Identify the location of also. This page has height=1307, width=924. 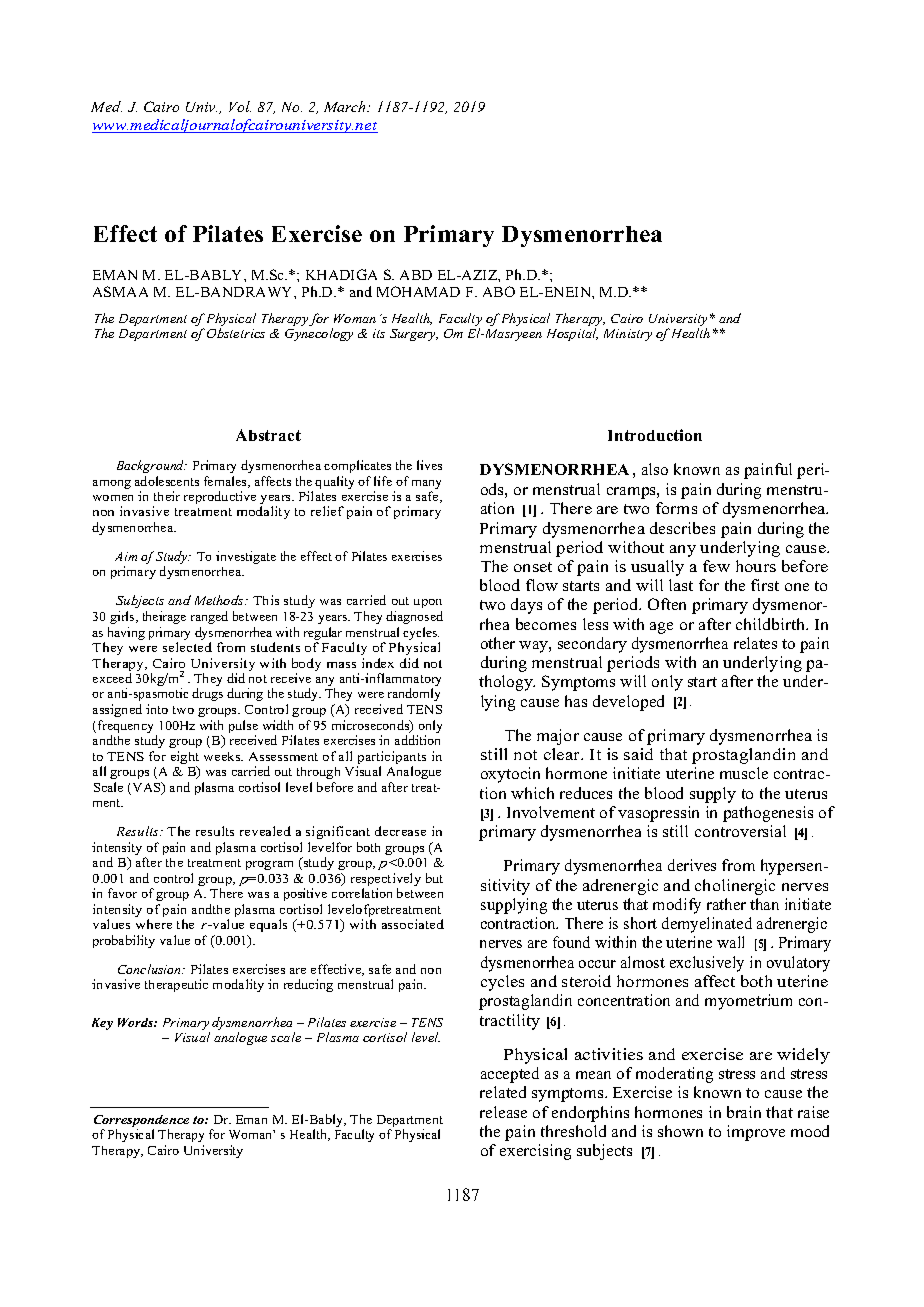
(655, 469).
